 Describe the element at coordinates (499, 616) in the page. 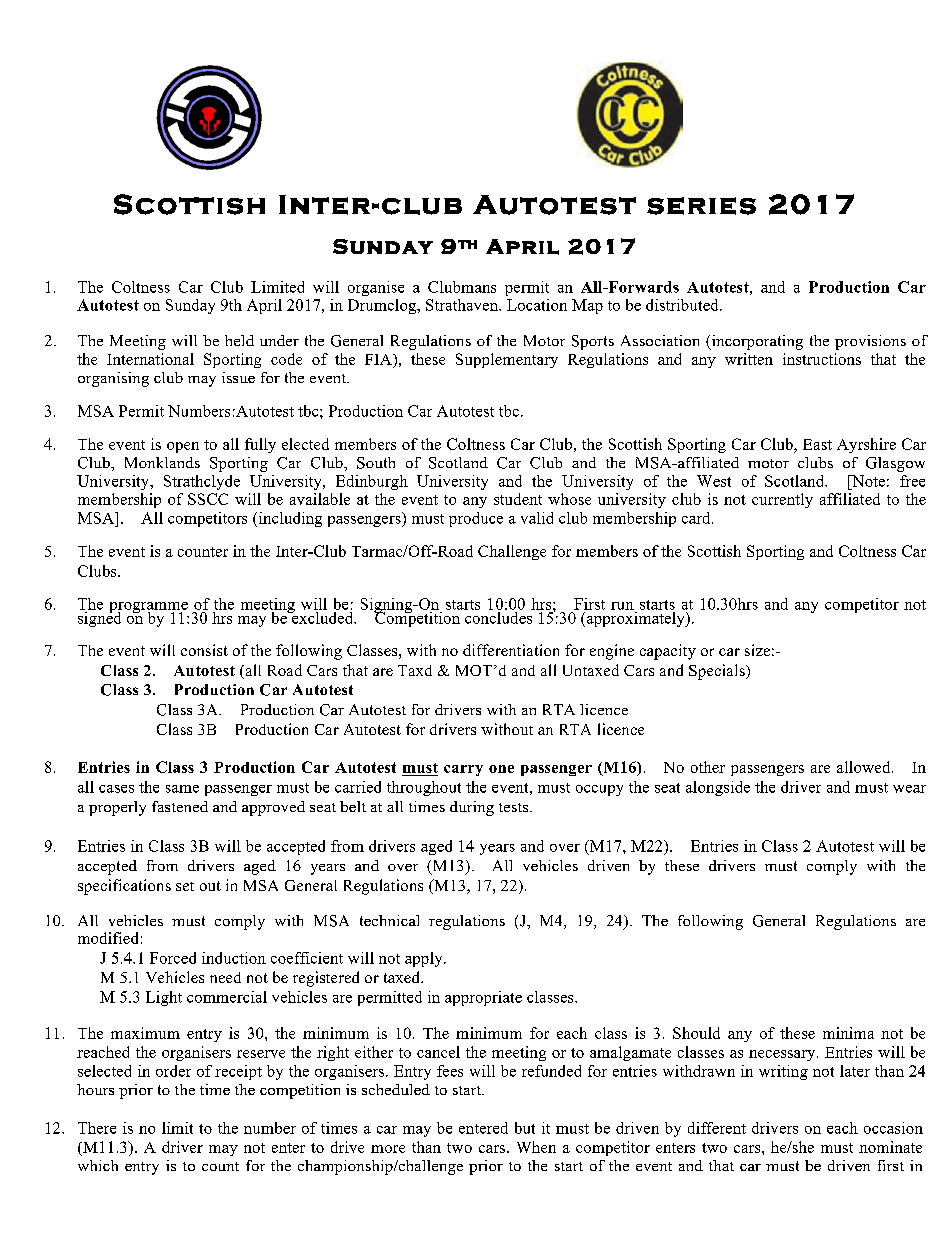

I see `concludes` at that location.
